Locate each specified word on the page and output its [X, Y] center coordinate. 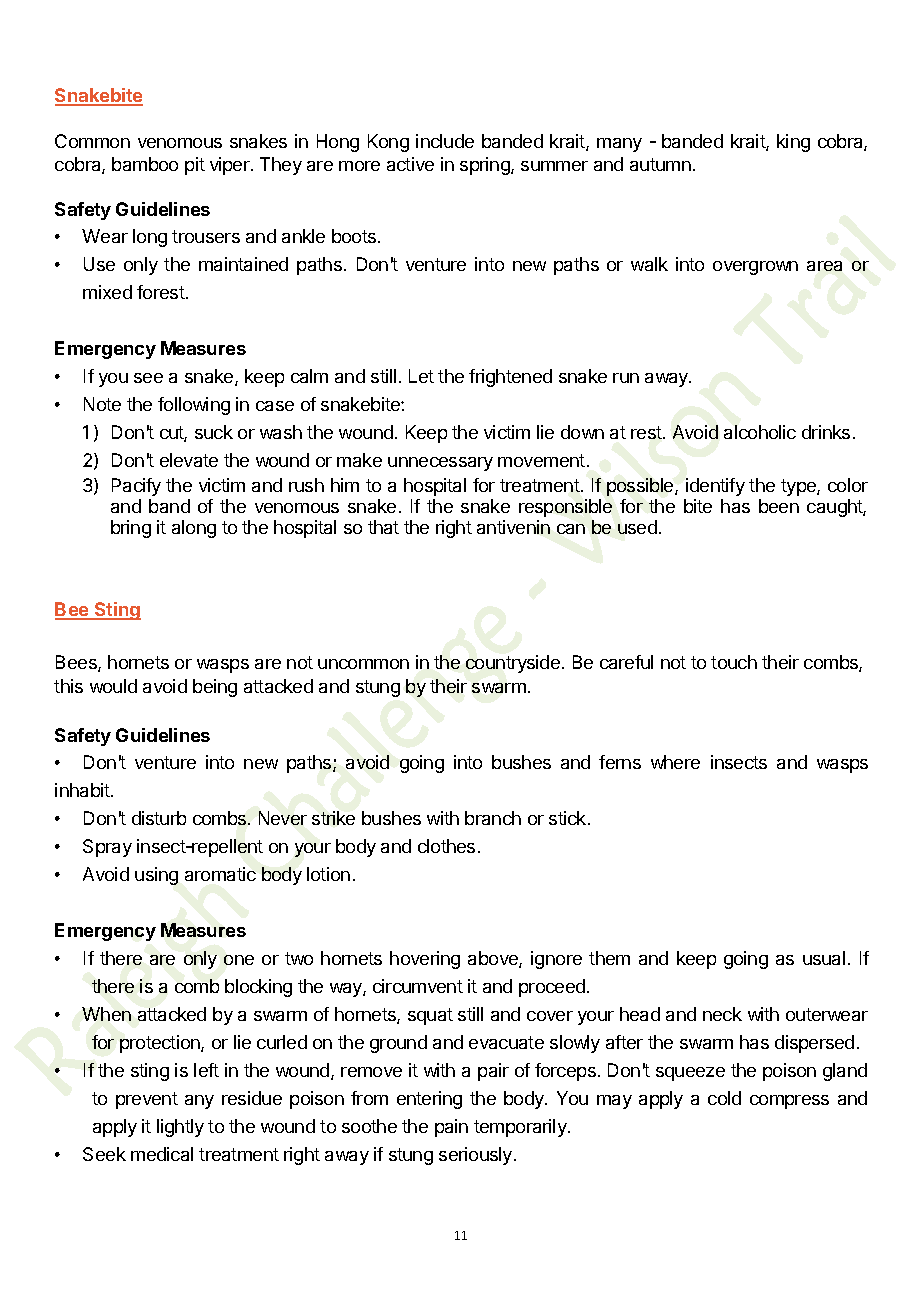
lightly [180, 1128]
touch [734, 662]
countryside [513, 664]
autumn [660, 164]
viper [231, 166]
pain [451, 1128]
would [113, 686]
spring [486, 166]
